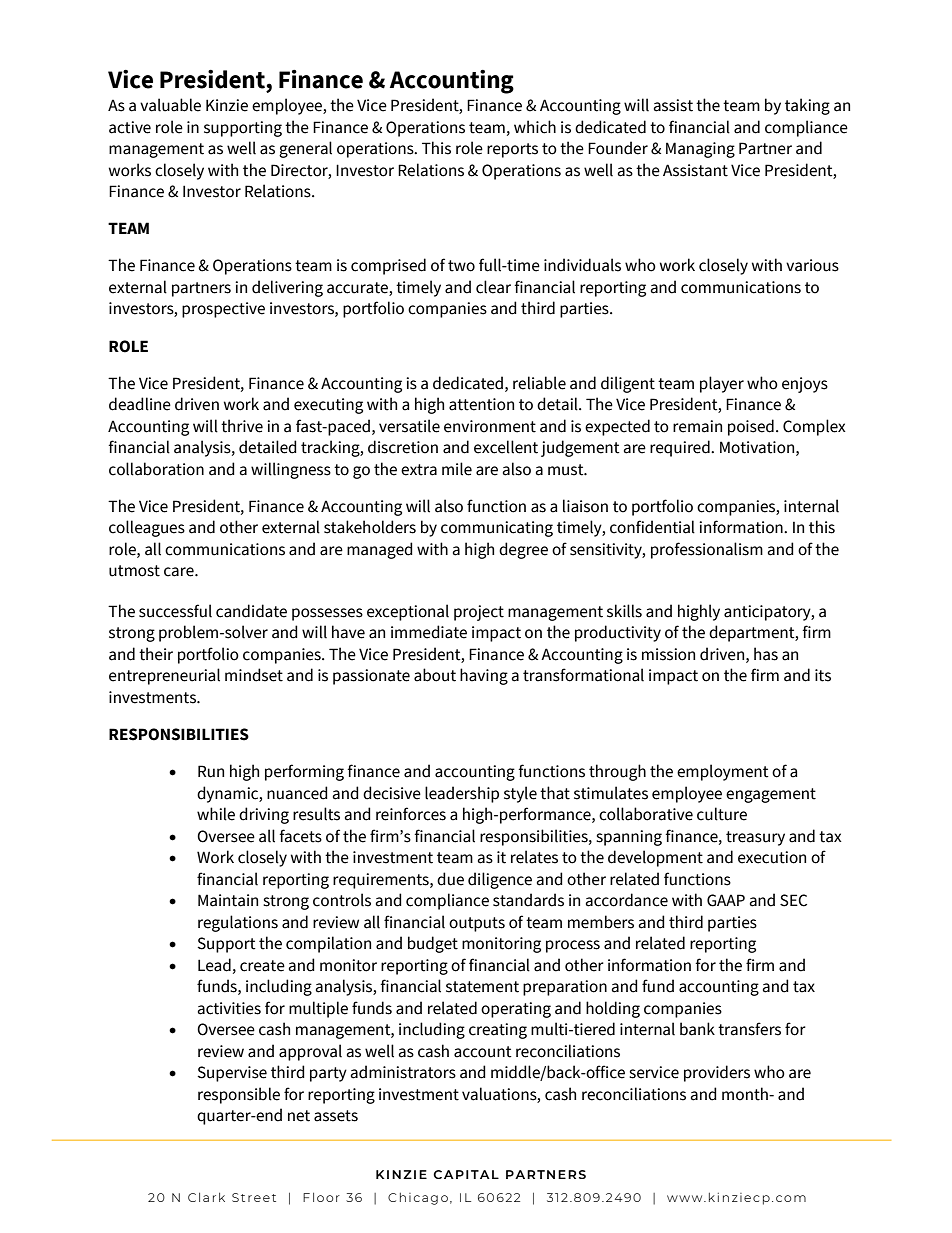  I want to click on CAPITAL, so click(466, 1174).
